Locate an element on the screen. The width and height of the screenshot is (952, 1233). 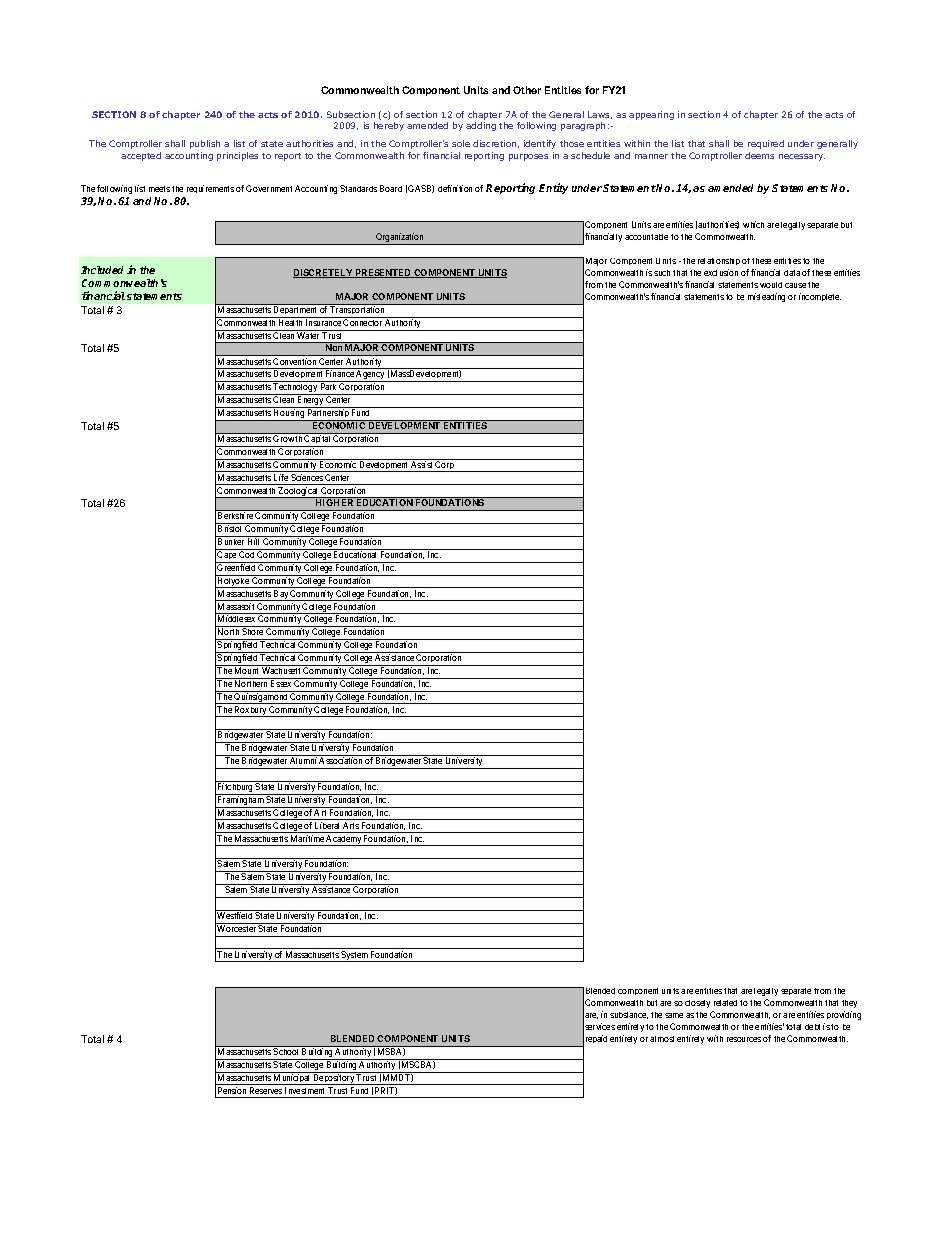
Bay is located at coordinates (281, 595).
